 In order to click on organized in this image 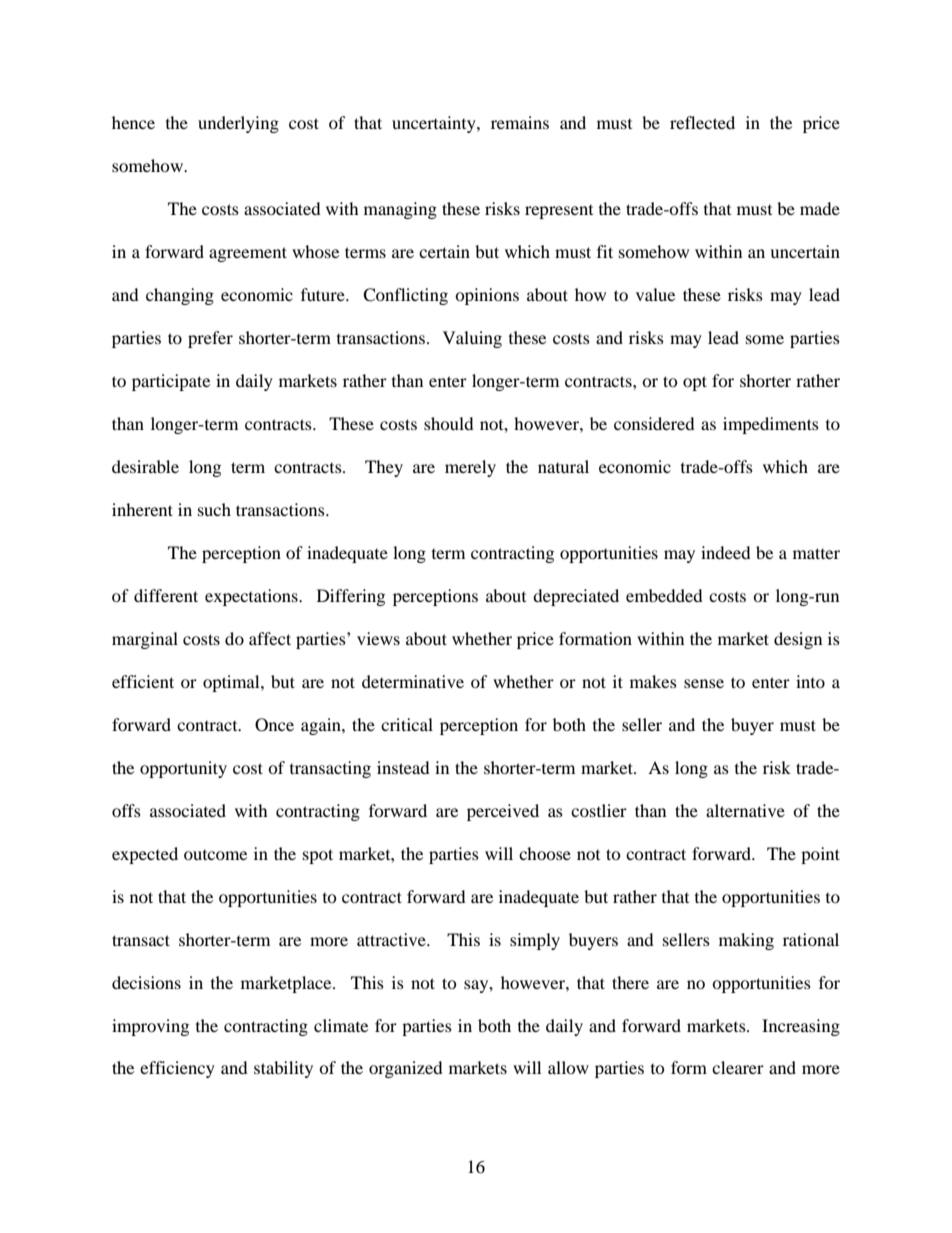, I will do `click(406, 1069)`.
